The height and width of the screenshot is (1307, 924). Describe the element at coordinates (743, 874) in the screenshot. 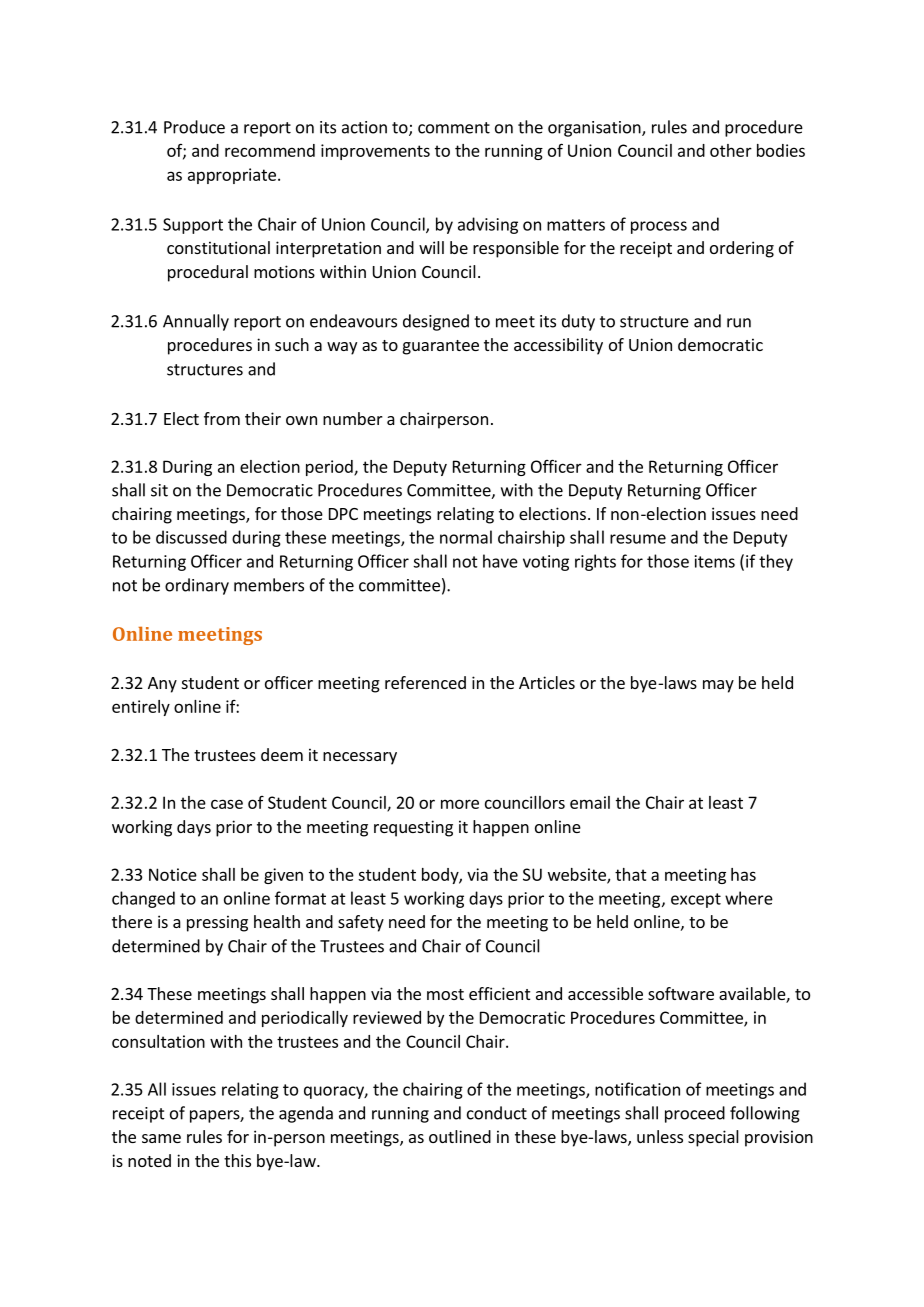

I see `has` at that location.
